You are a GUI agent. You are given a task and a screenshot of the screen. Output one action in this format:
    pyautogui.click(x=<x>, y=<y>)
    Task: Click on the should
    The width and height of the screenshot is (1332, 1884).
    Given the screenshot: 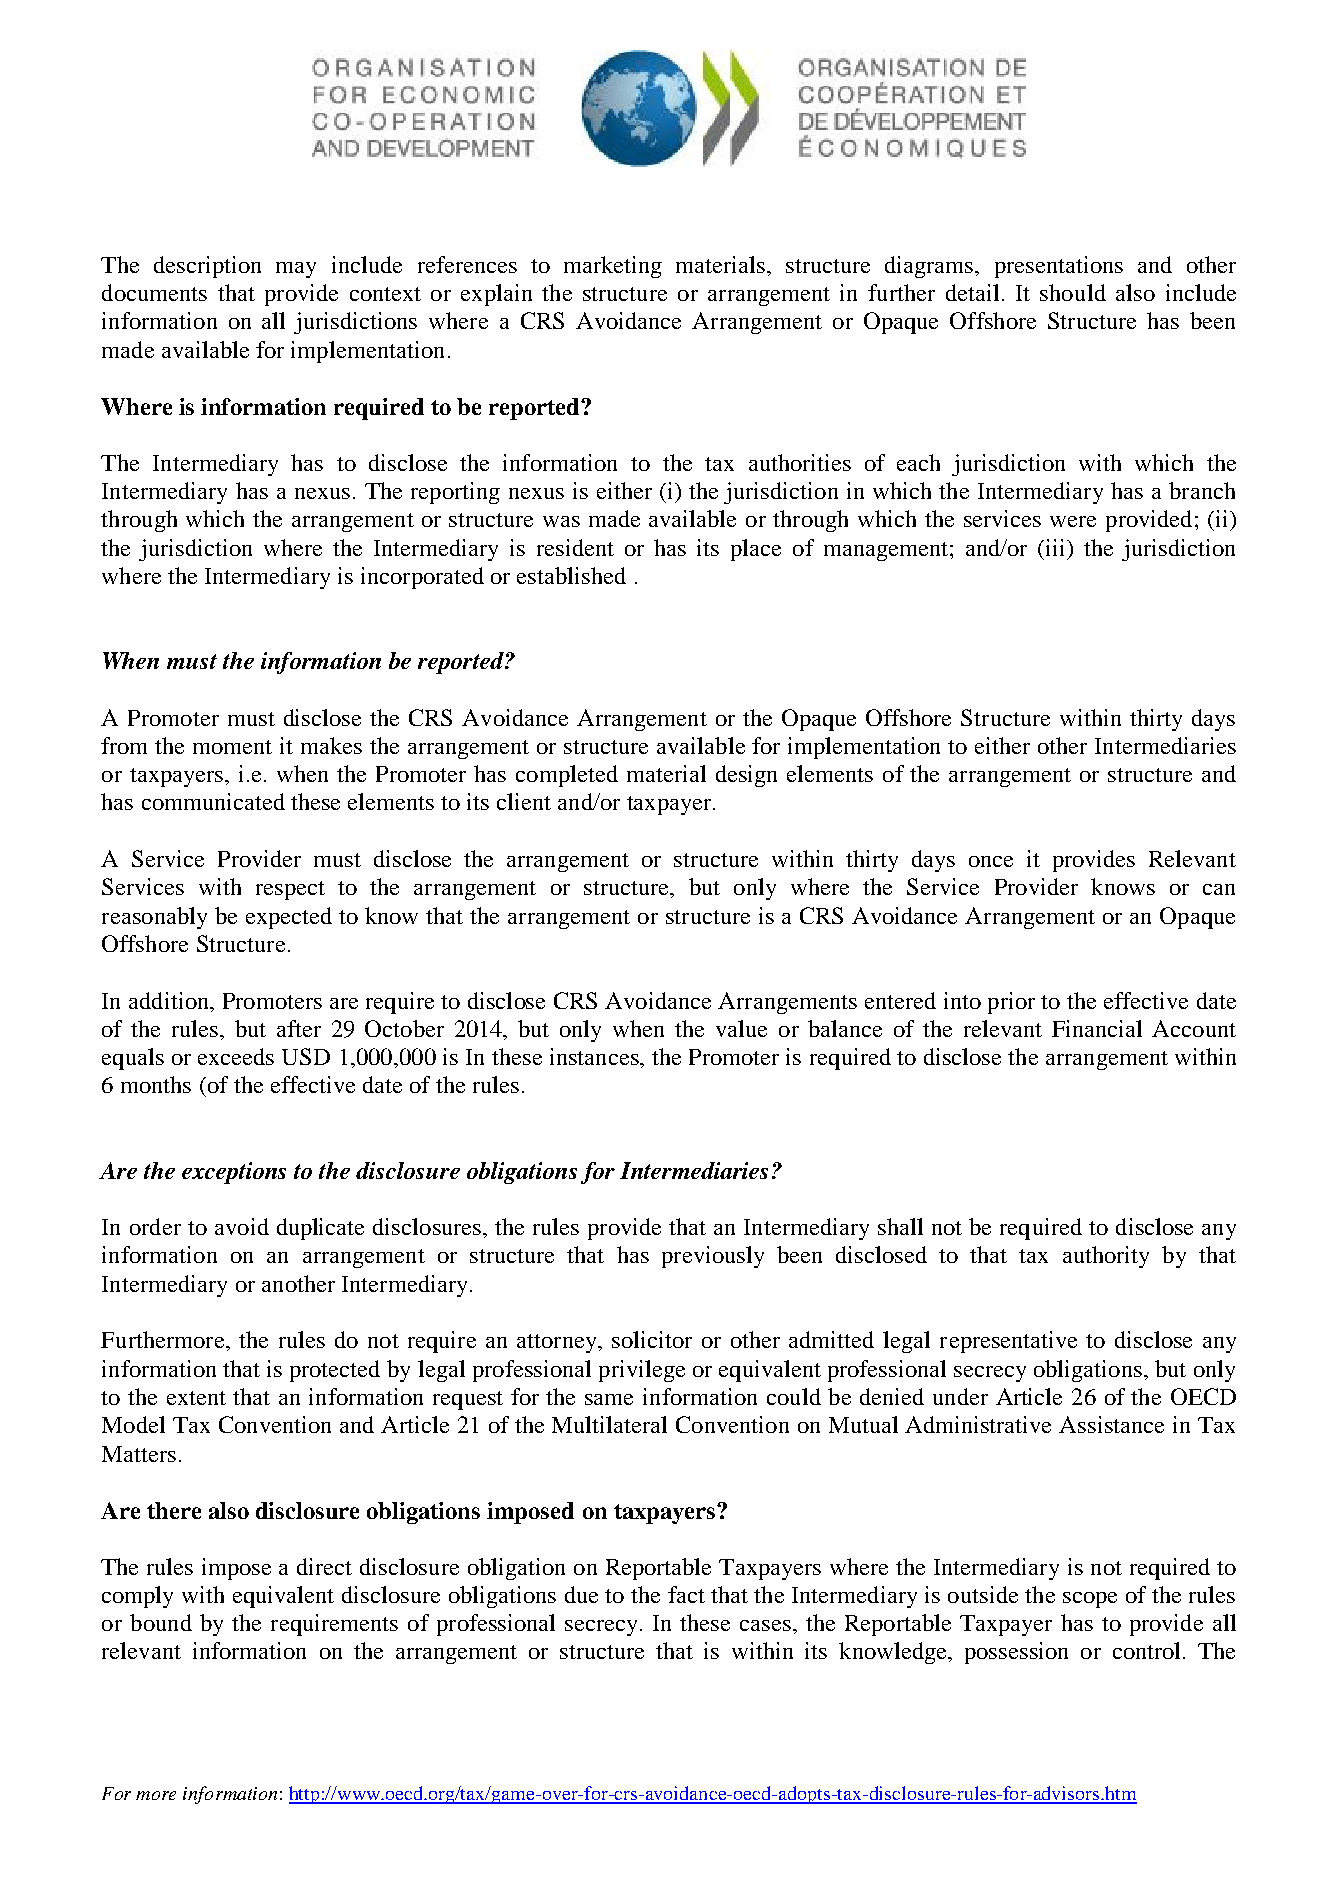 What is the action you would take?
    pyautogui.click(x=1073, y=292)
